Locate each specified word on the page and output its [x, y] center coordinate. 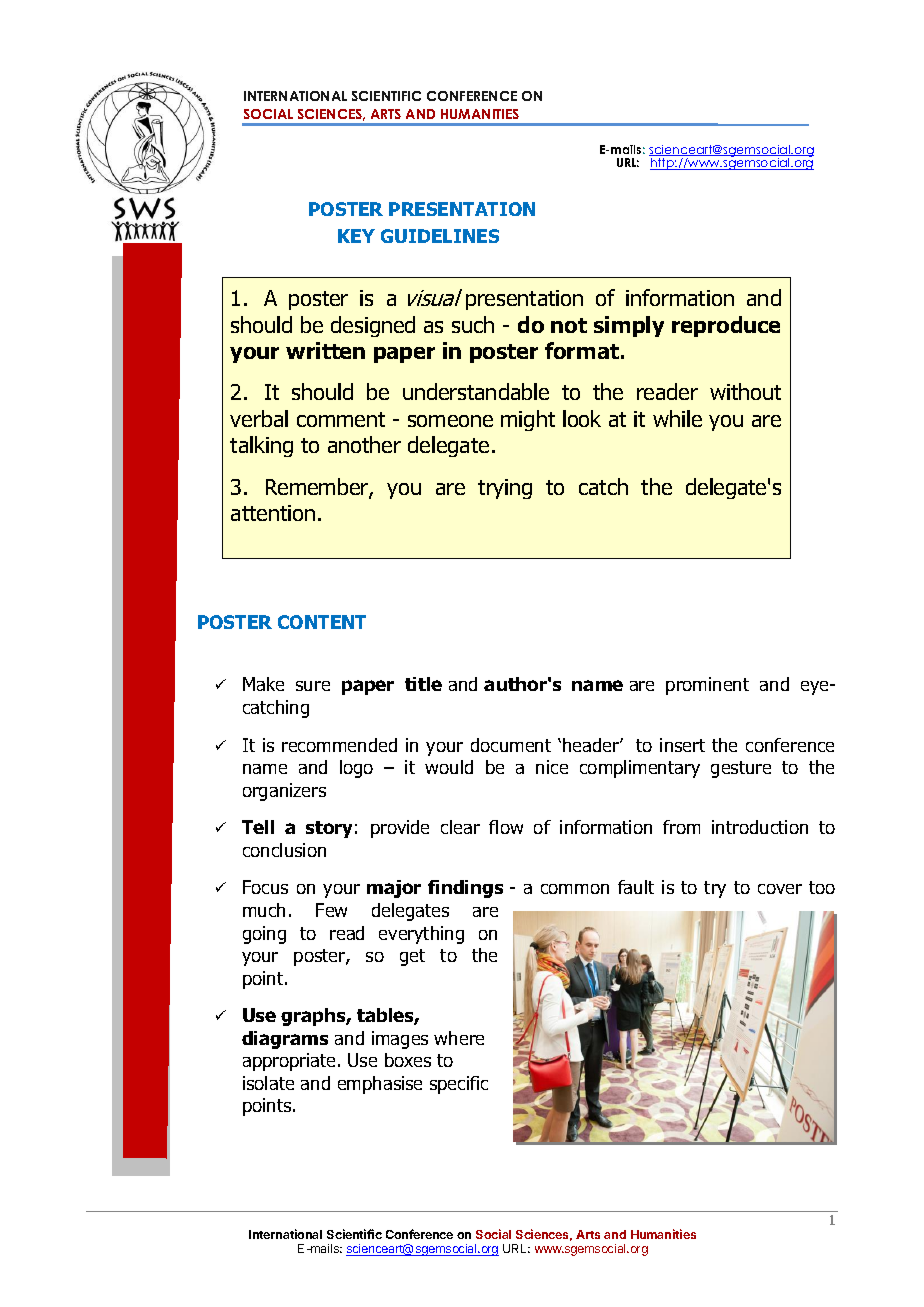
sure [313, 686]
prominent [707, 686]
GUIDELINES [440, 236]
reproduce [726, 326]
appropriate [289, 1062]
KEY [356, 236]
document [511, 745]
